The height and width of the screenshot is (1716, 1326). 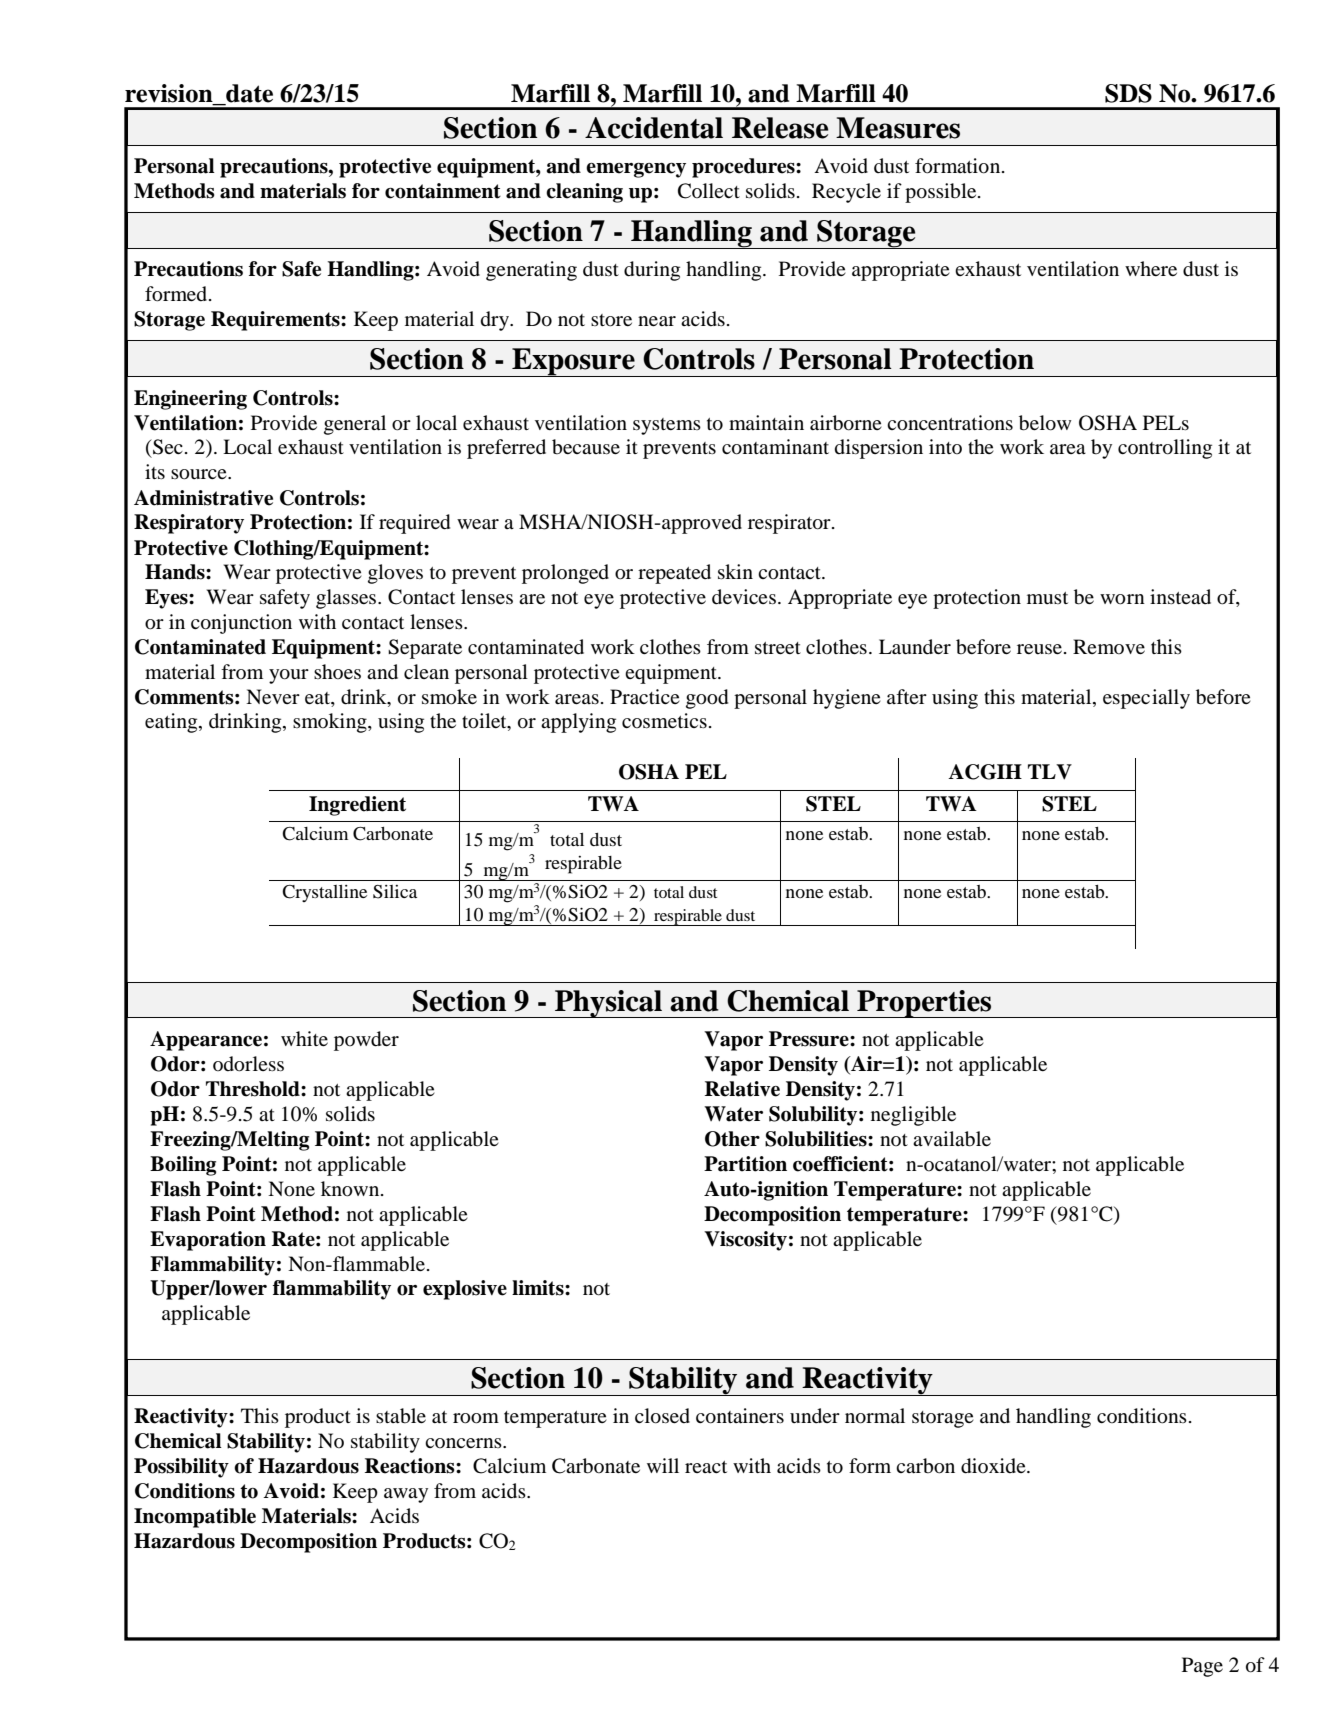 What do you see at coordinates (443, 191) in the screenshot?
I see `containment` at bounding box center [443, 191].
